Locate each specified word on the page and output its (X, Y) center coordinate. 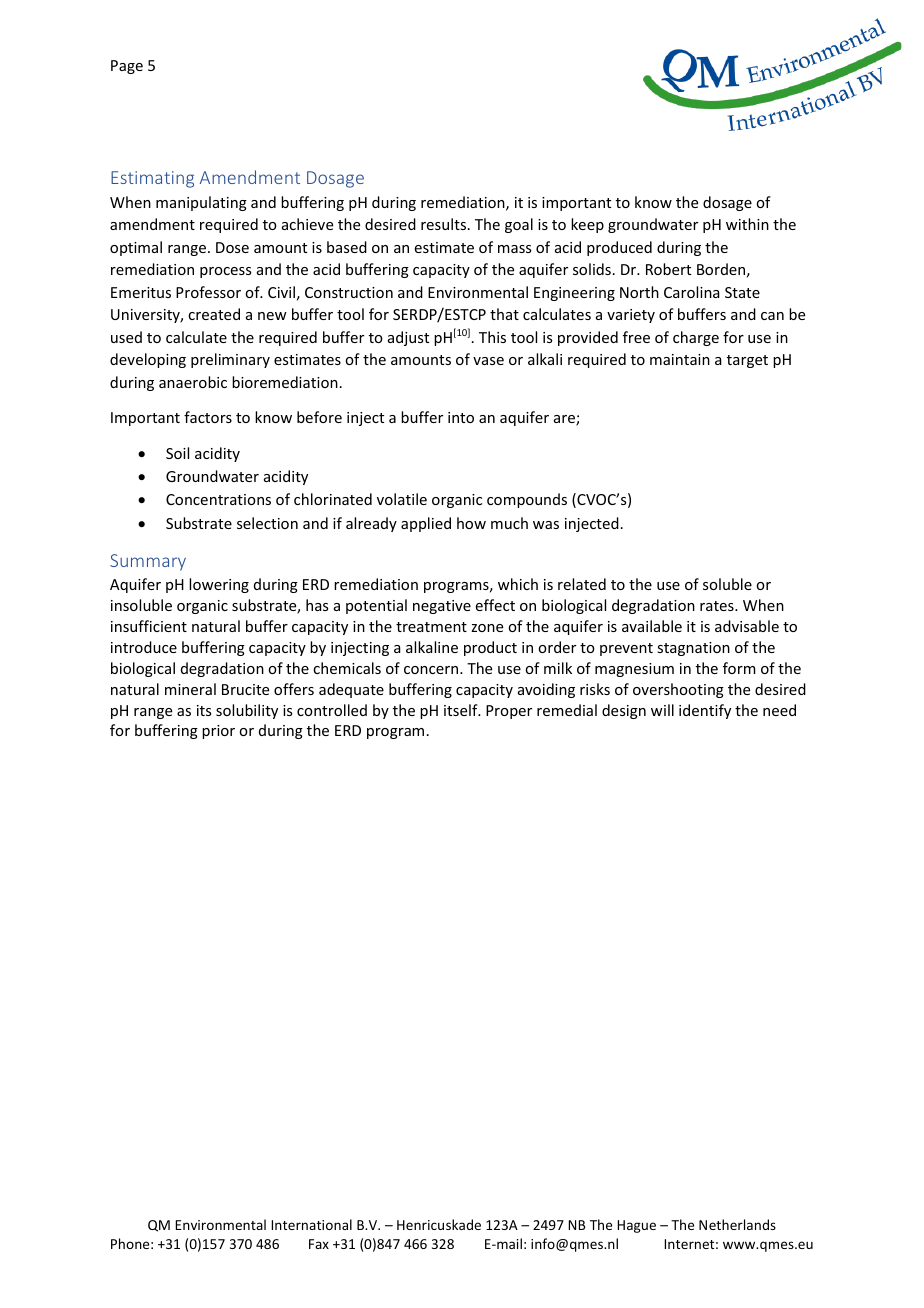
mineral (190, 689)
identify (705, 711)
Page (127, 67)
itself (462, 710)
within (747, 224)
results (445, 224)
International (311, 1224)
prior (218, 732)
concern (431, 670)
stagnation (693, 649)
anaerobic (193, 382)
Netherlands (737, 1224)
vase (488, 361)
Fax (319, 1244)
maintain (680, 359)
